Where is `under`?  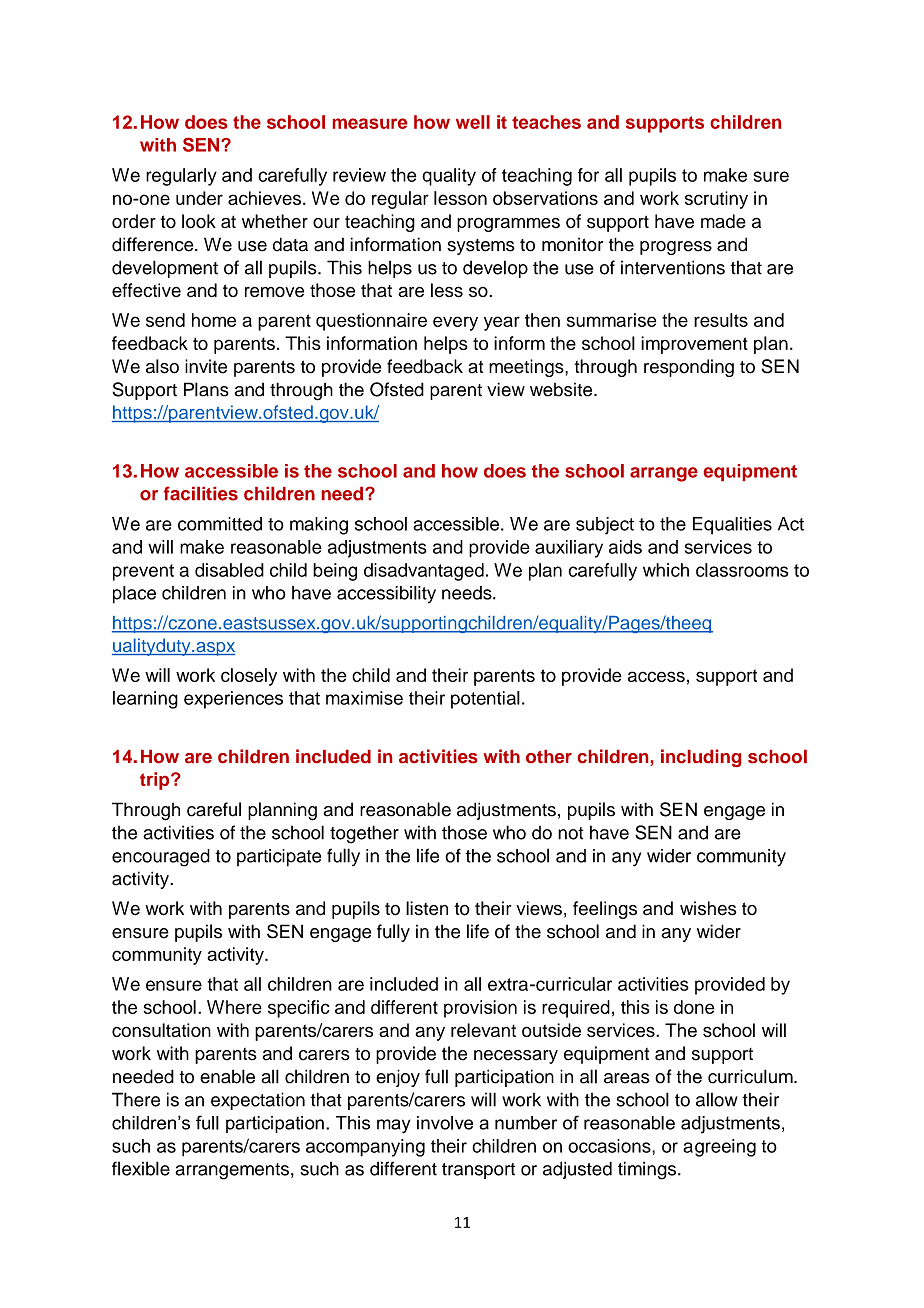 under is located at coordinates (199, 198).
